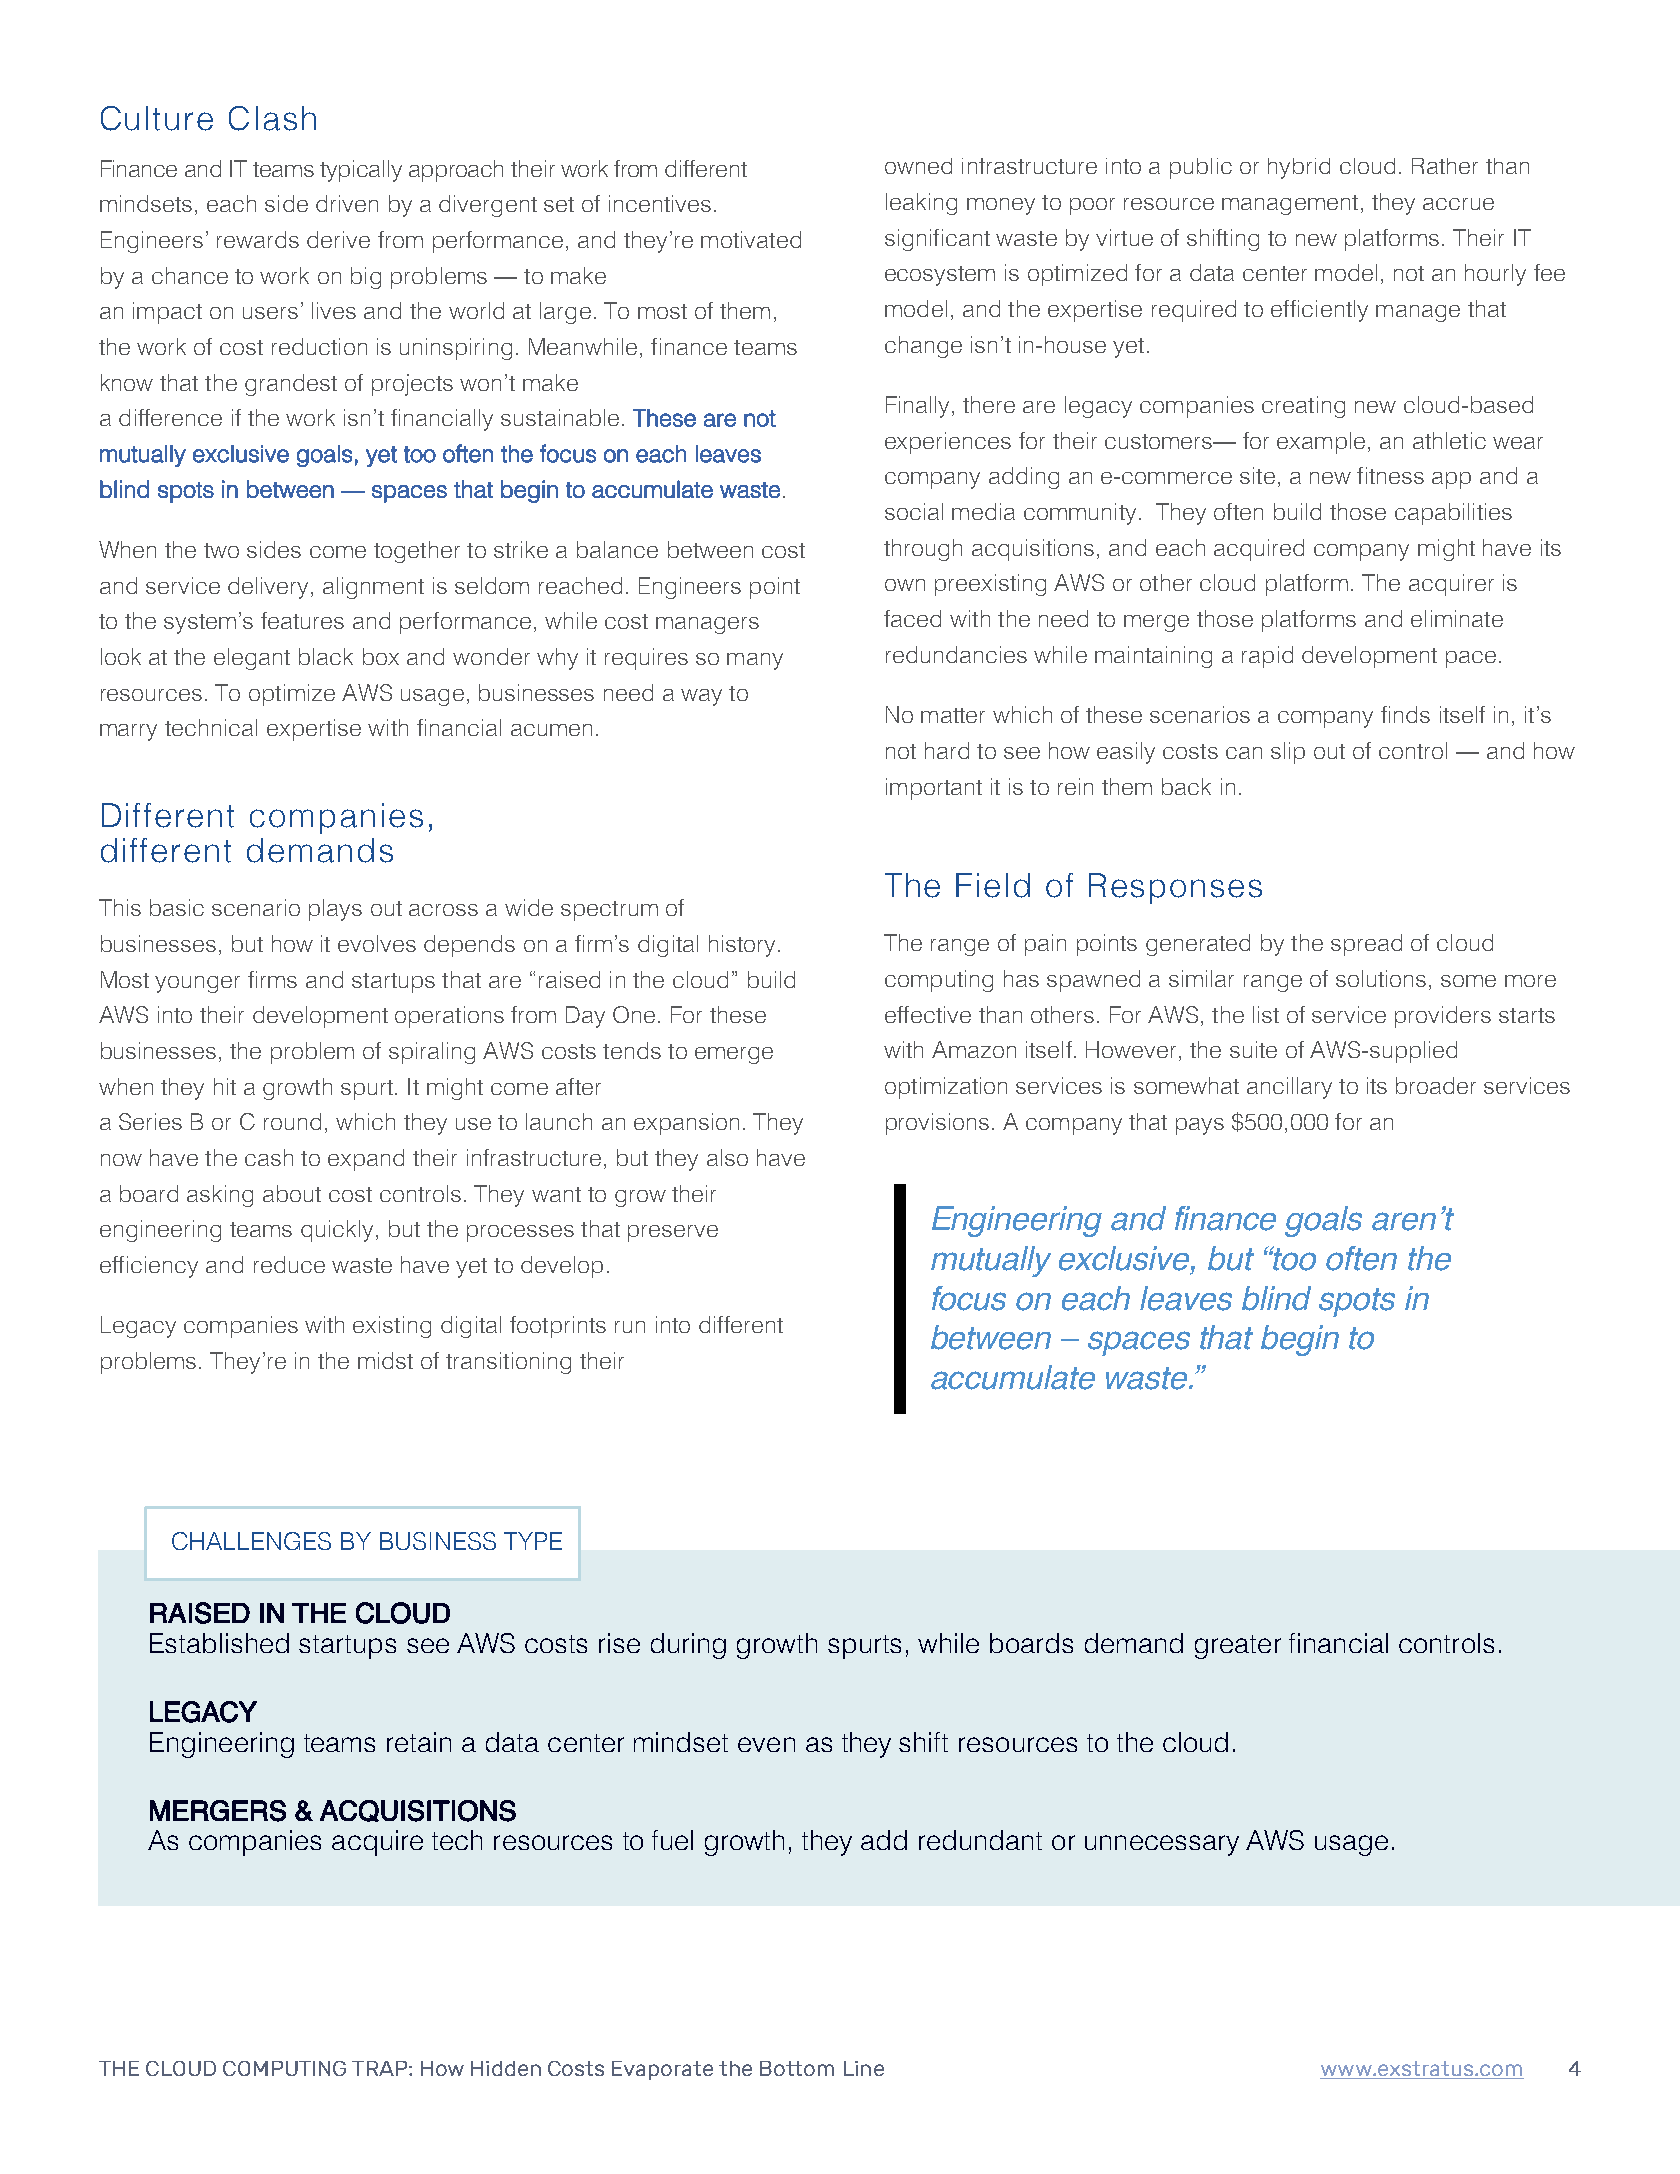  I want to click on eliminate, so click(1457, 618).
